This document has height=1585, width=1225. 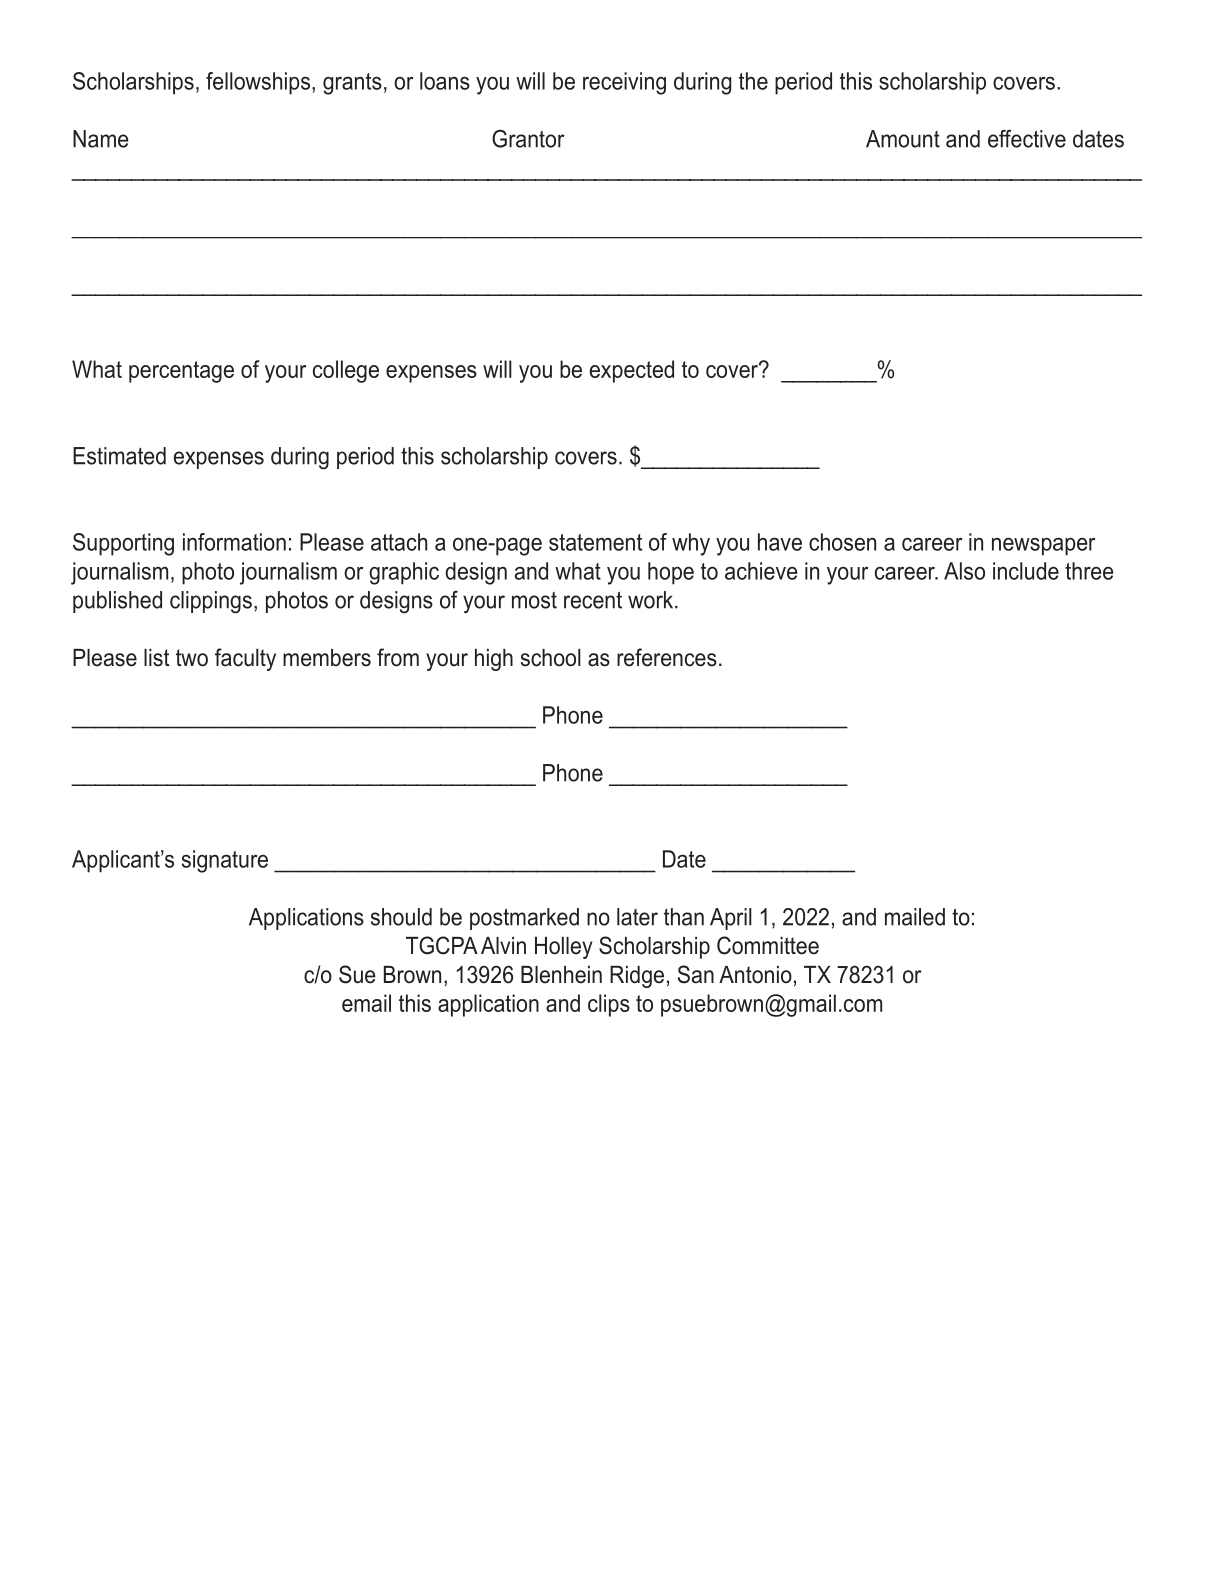 What do you see at coordinates (234, 542) in the document?
I see `information` at bounding box center [234, 542].
